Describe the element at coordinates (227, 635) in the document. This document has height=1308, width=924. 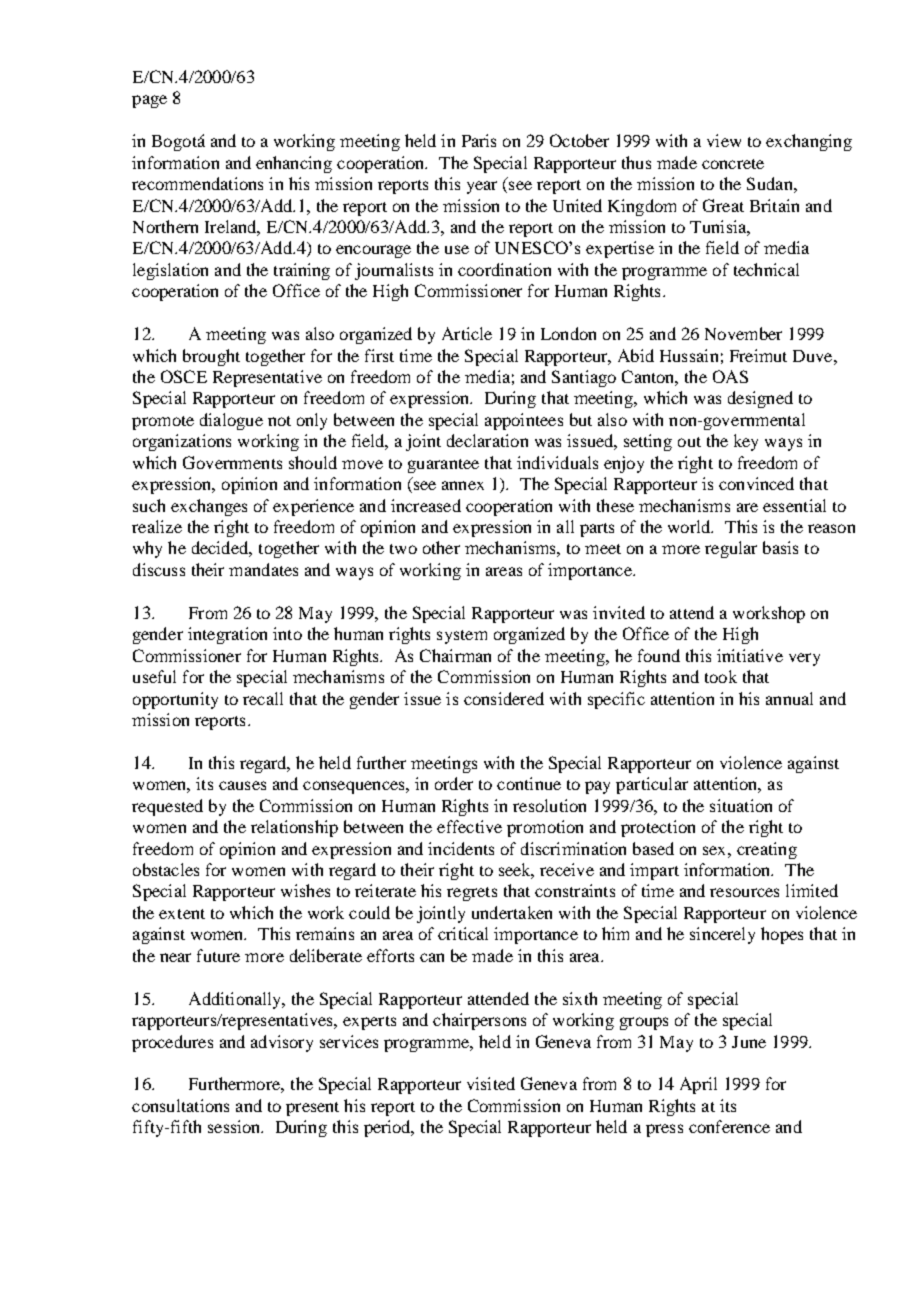
I see `integration` at that location.
